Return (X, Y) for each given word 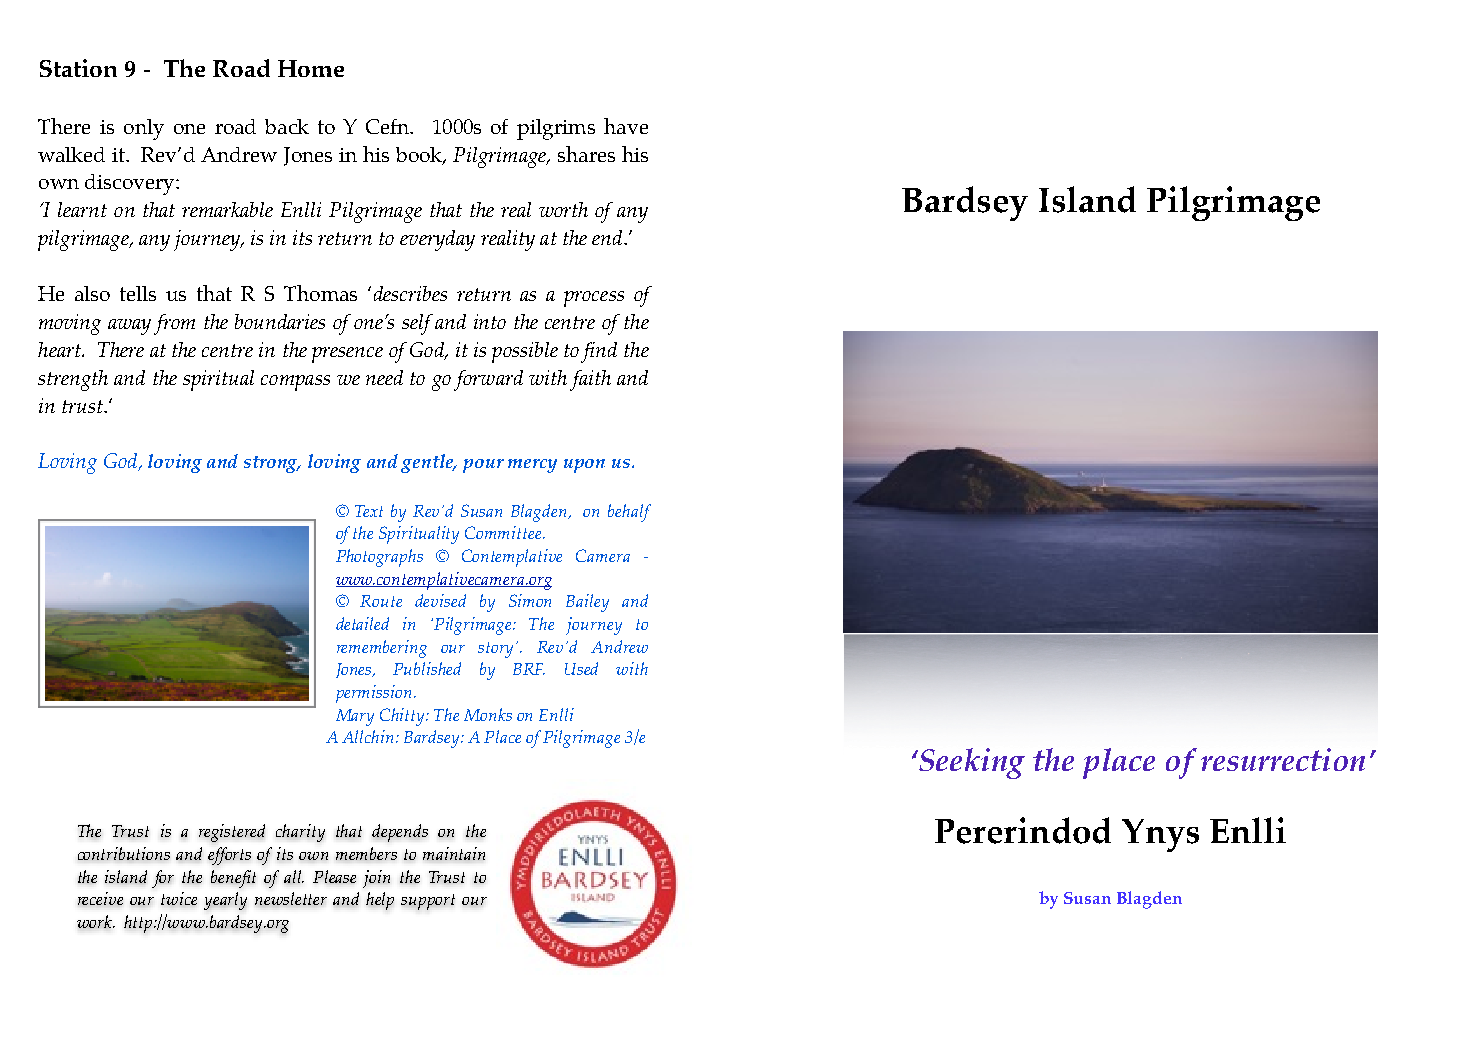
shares (586, 154)
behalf (629, 513)
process (594, 299)
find (599, 352)
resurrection (1283, 759)
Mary (355, 717)
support (428, 902)
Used (581, 668)
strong (272, 464)
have (626, 126)
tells (138, 293)
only (144, 129)
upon (584, 466)
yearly (225, 901)
